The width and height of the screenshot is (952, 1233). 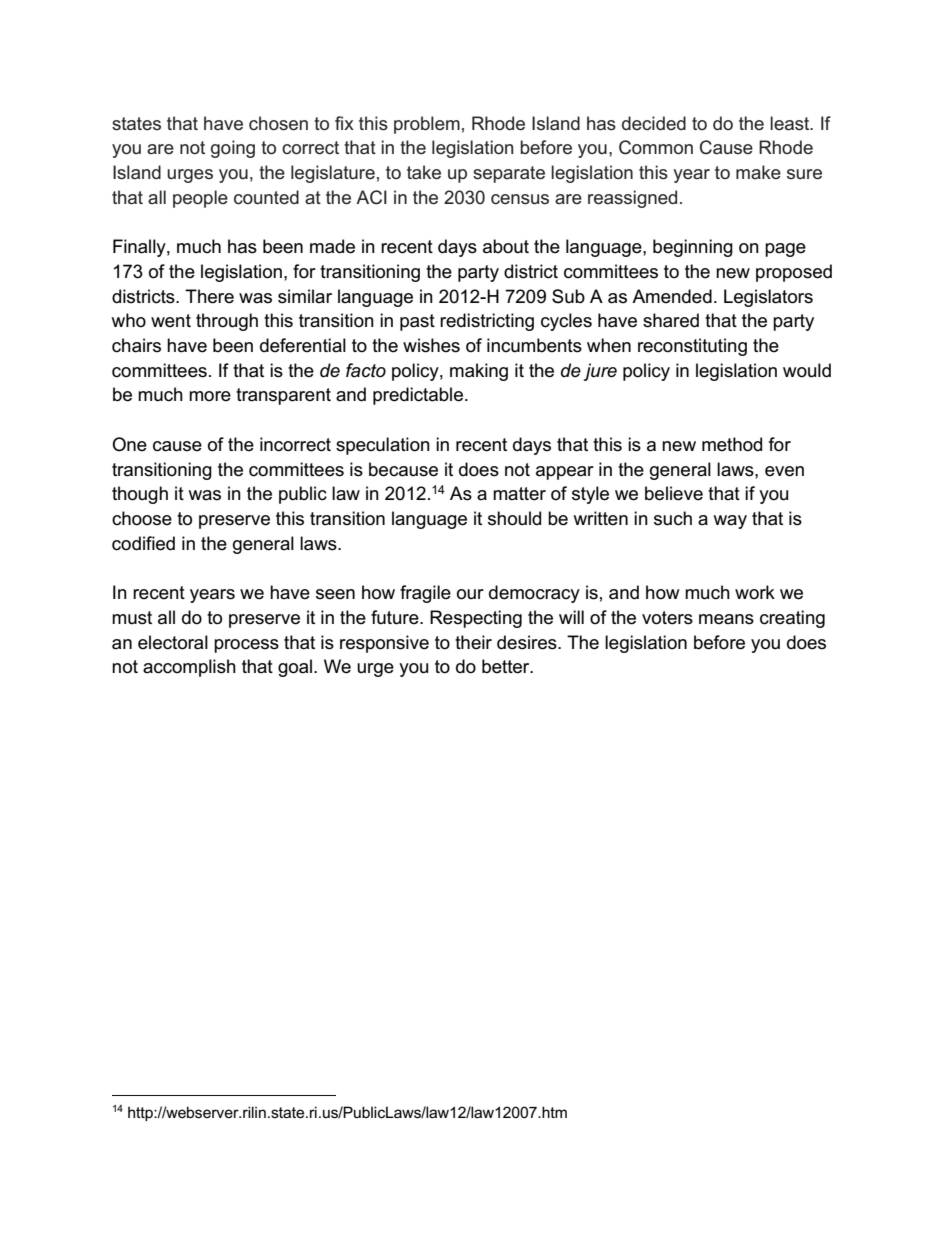 I want to click on problem, so click(x=427, y=125).
